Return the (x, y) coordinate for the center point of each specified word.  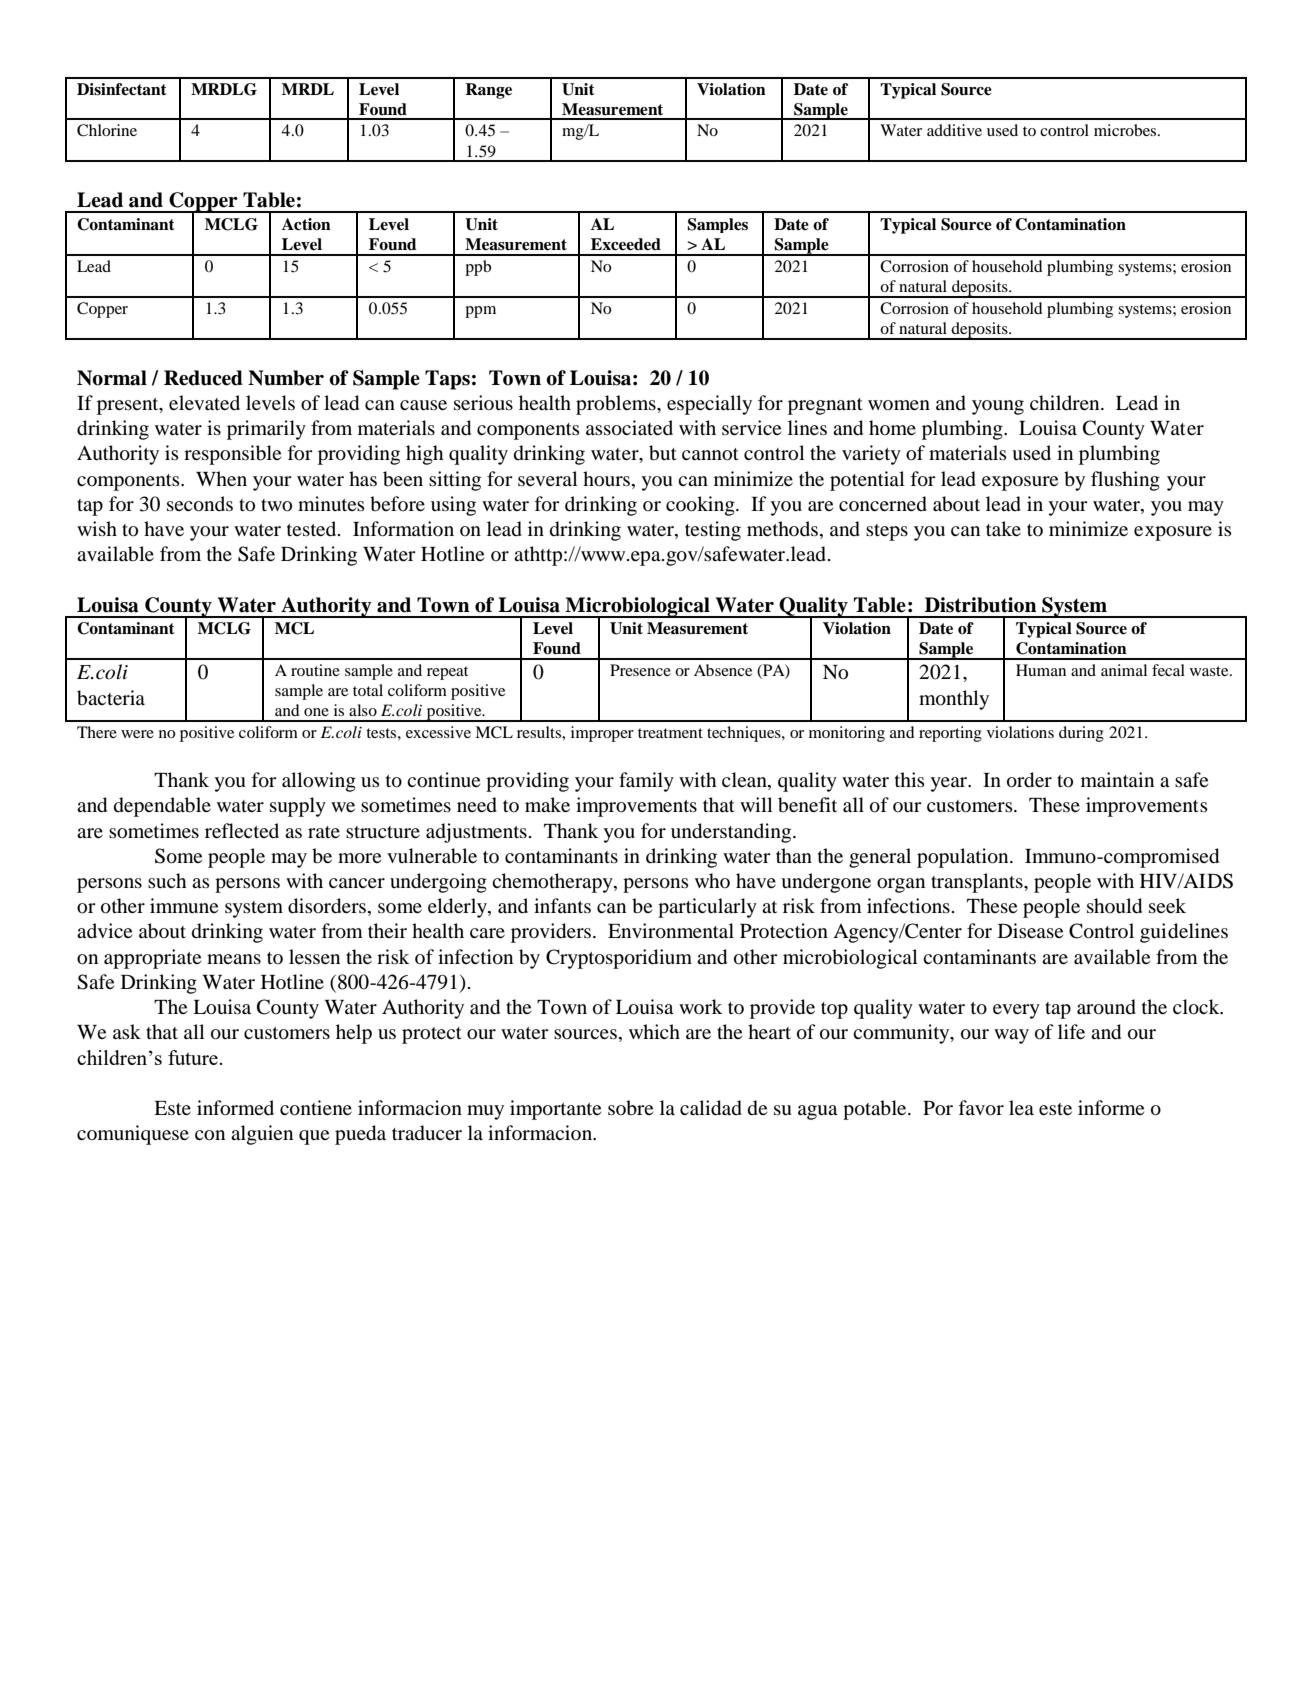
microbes (1126, 130)
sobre (630, 1108)
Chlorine (107, 130)
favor (981, 1108)
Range (488, 91)
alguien (262, 1135)
